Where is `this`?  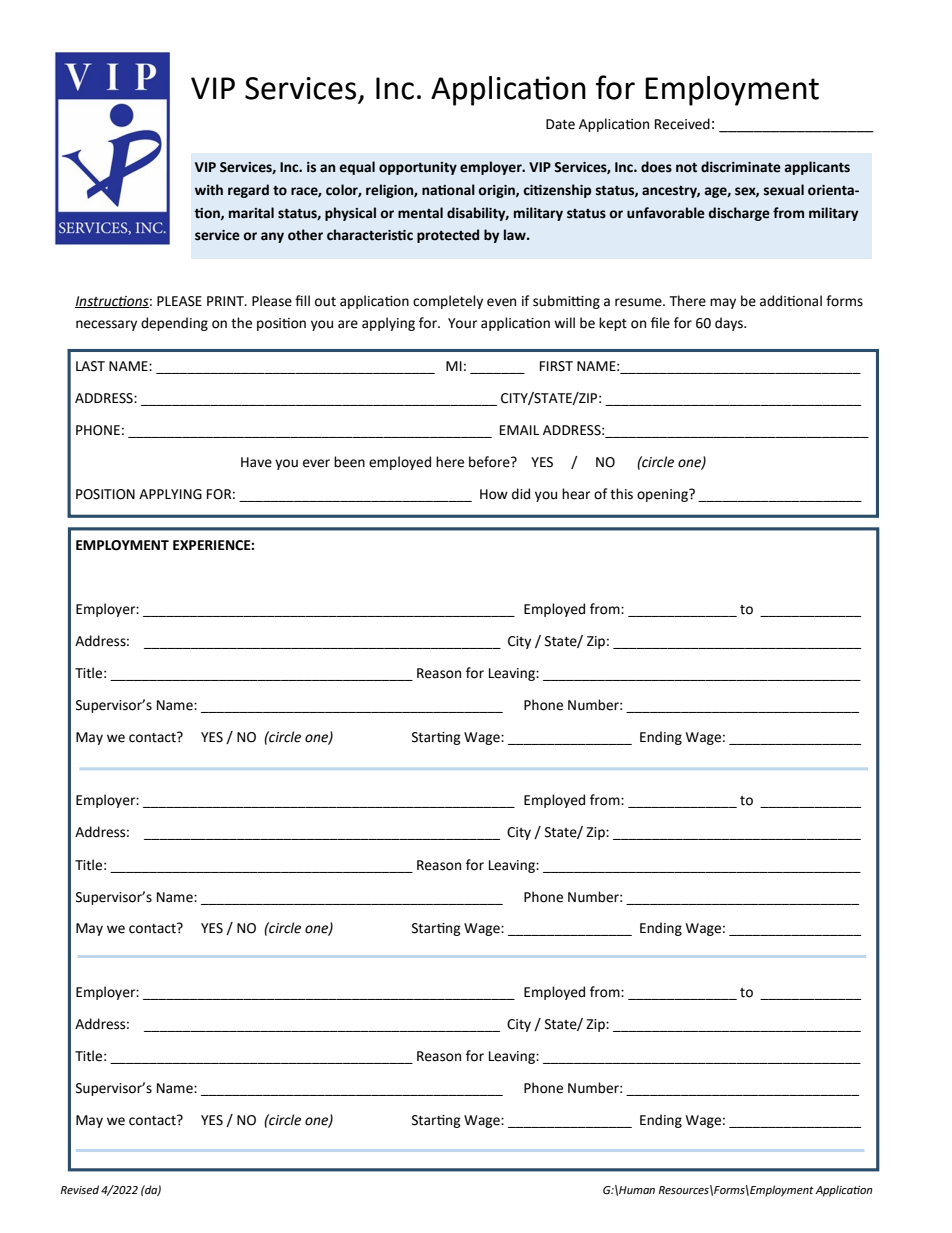 this is located at coordinates (621, 494).
